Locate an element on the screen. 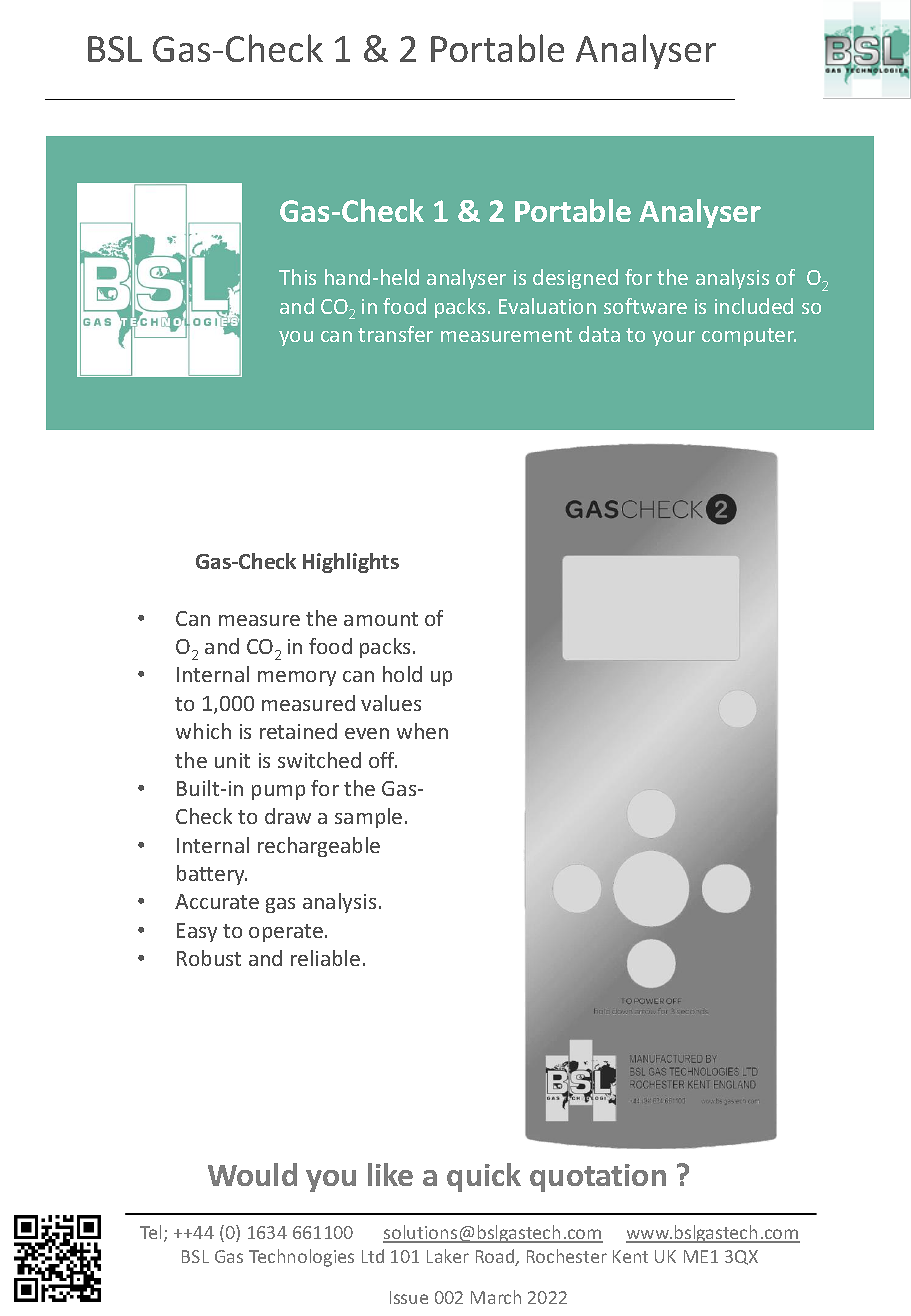  Kent is located at coordinates (630, 1256).
